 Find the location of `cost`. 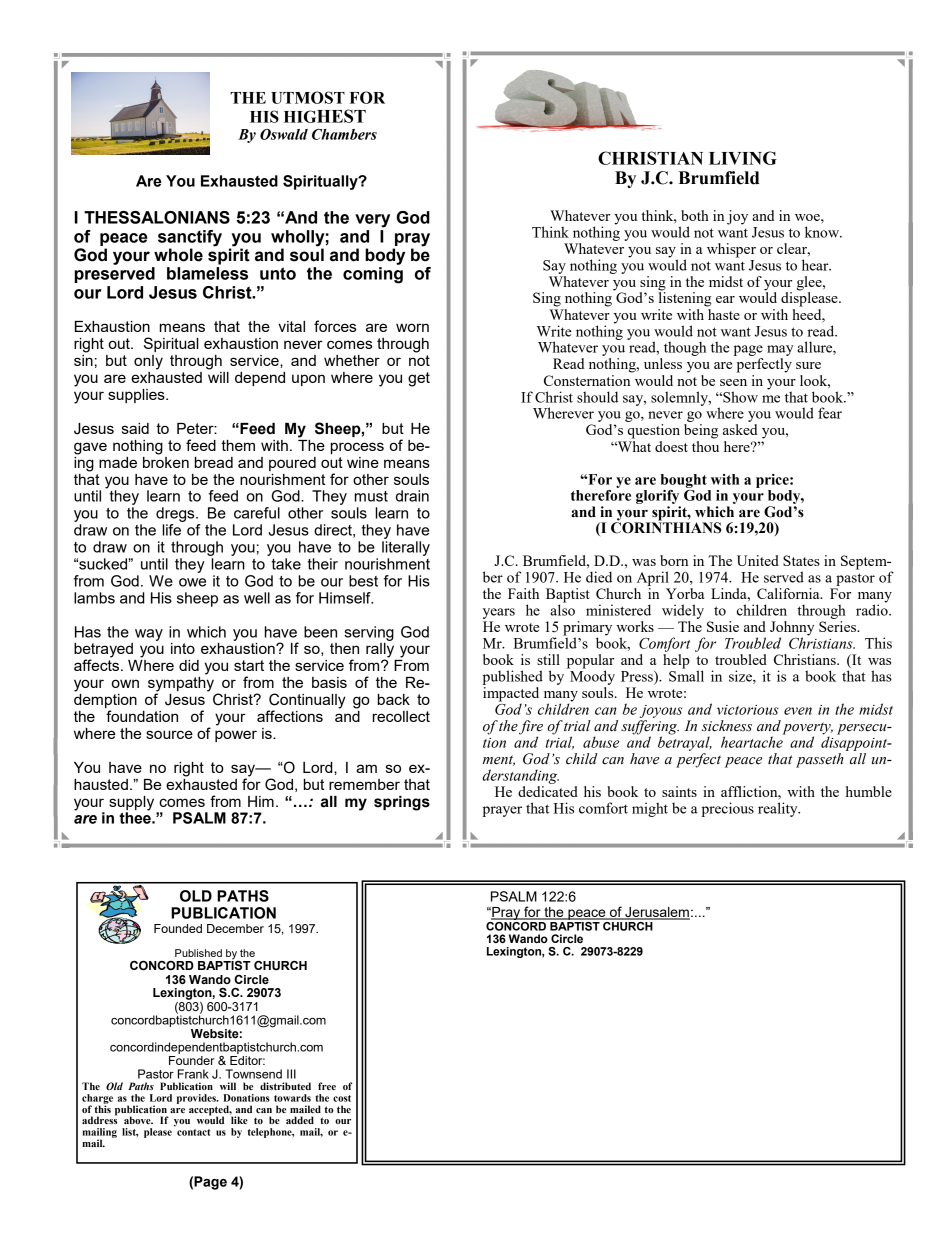

cost is located at coordinates (342, 1098).
